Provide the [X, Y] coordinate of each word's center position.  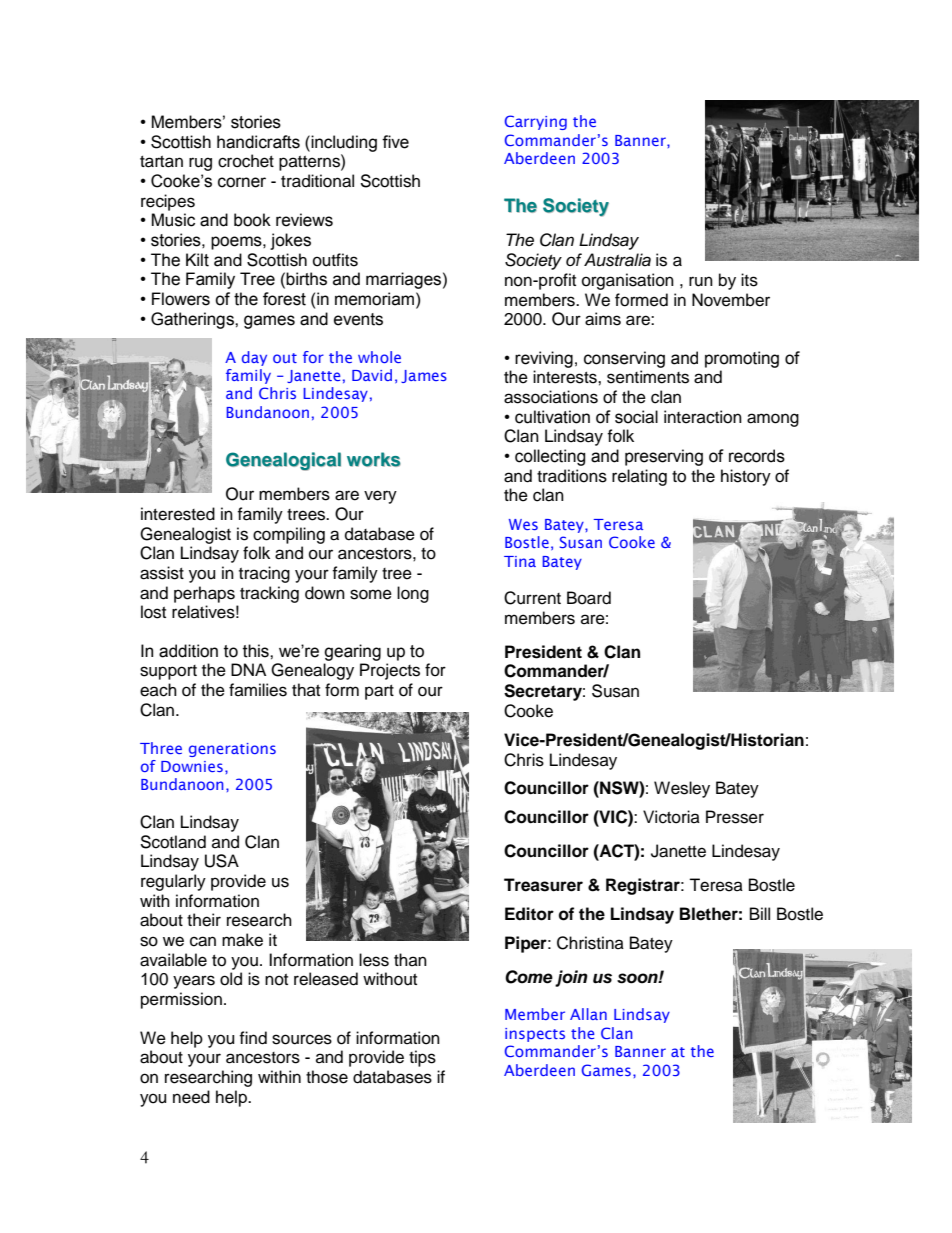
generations [232, 750]
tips [422, 1058]
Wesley [682, 789]
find [253, 1038]
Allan [588, 1014]
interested [178, 514]
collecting [550, 457]
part [379, 692]
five [395, 142]
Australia [617, 260]
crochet [246, 161]
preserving [664, 457]
